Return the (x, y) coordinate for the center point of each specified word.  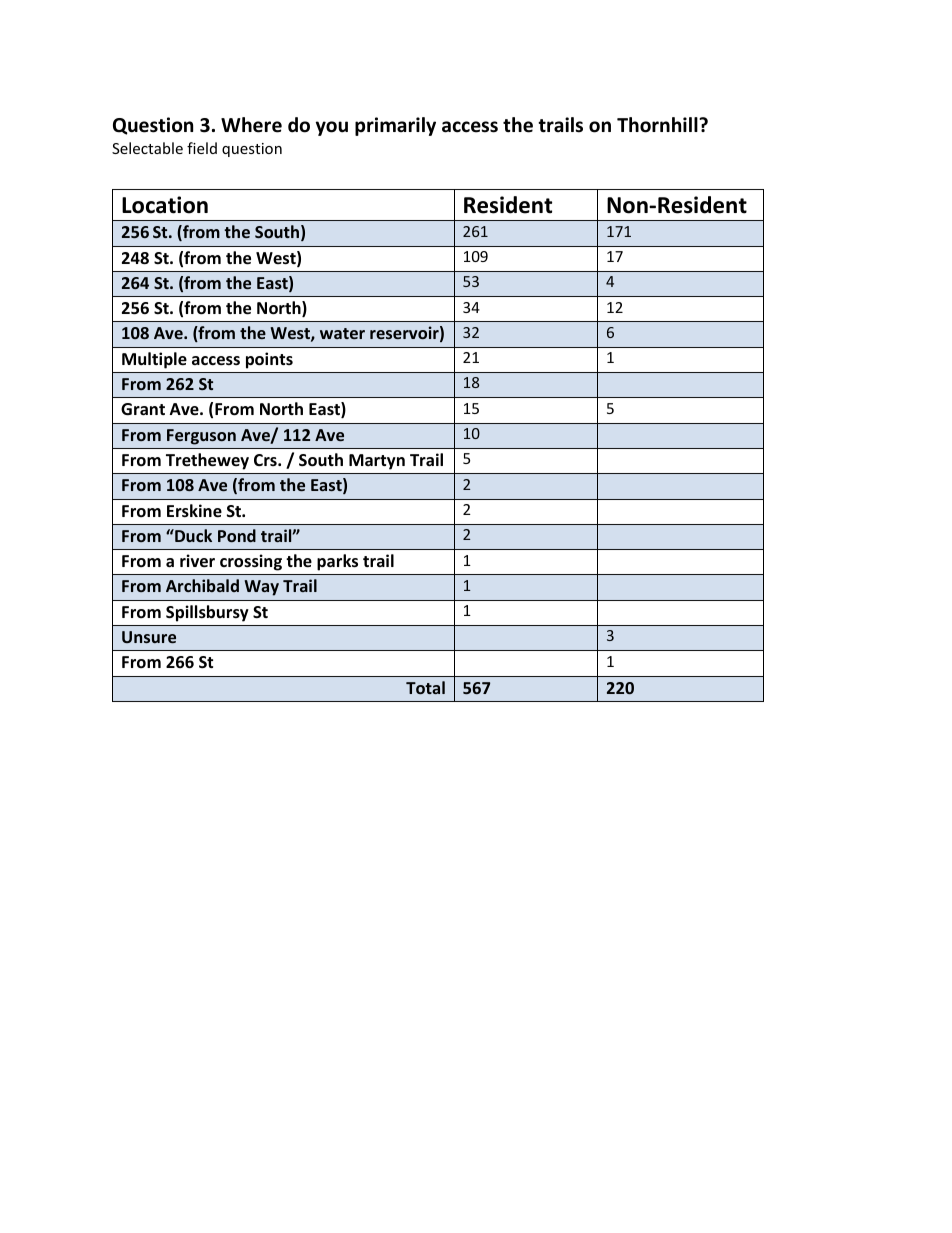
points (269, 360)
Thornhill (658, 125)
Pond (237, 535)
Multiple (154, 360)
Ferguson (201, 437)
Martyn (377, 462)
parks (337, 562)
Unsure (149, 637)
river (197, 561)
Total (425, 687)
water (342, 333)
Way (261, 588)
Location (165, 205)
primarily (395, 126)
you (332, 128)
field (202, 148)
